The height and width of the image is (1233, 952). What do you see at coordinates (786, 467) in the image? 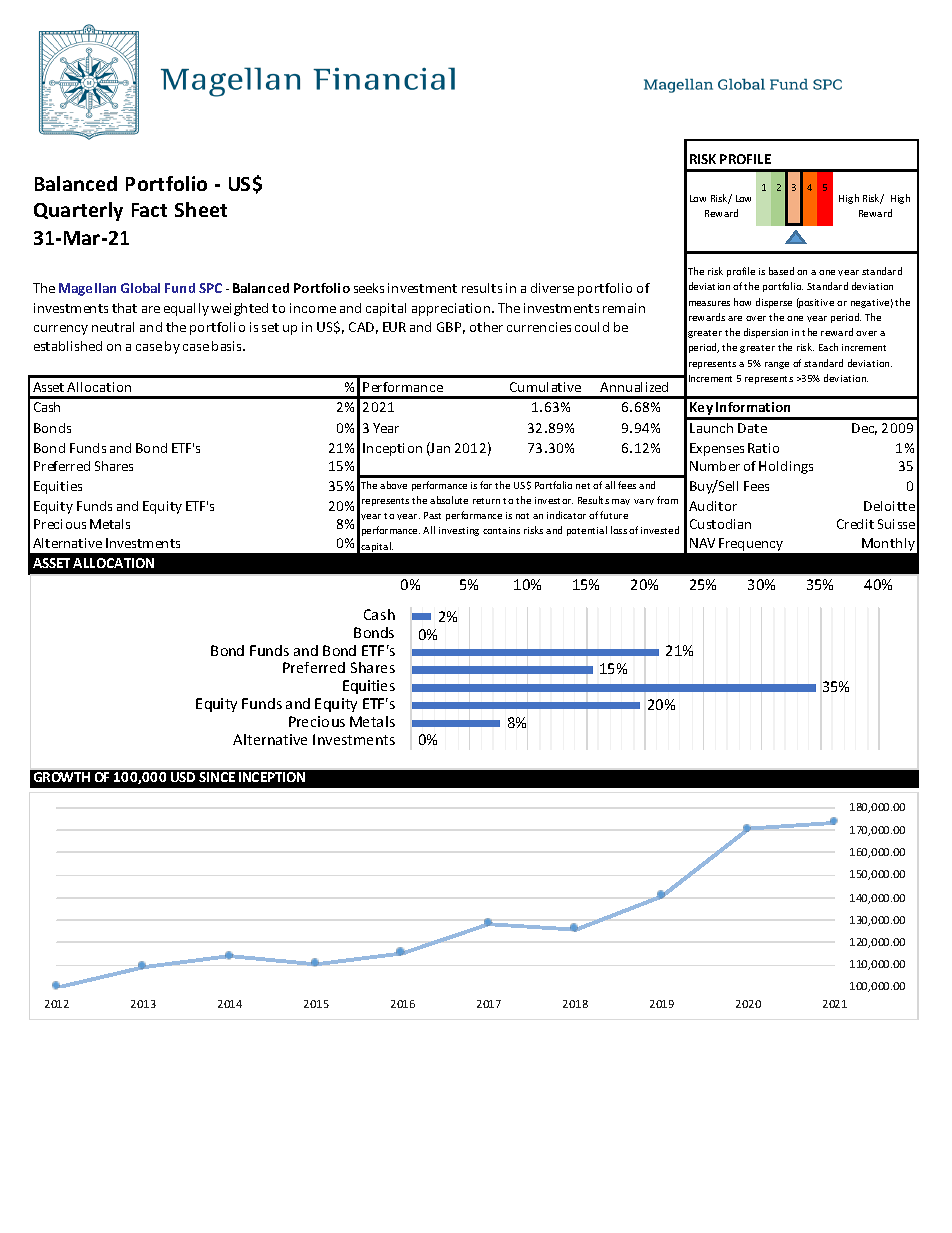
I see `Holdings` at bounding box center [786, 467].
